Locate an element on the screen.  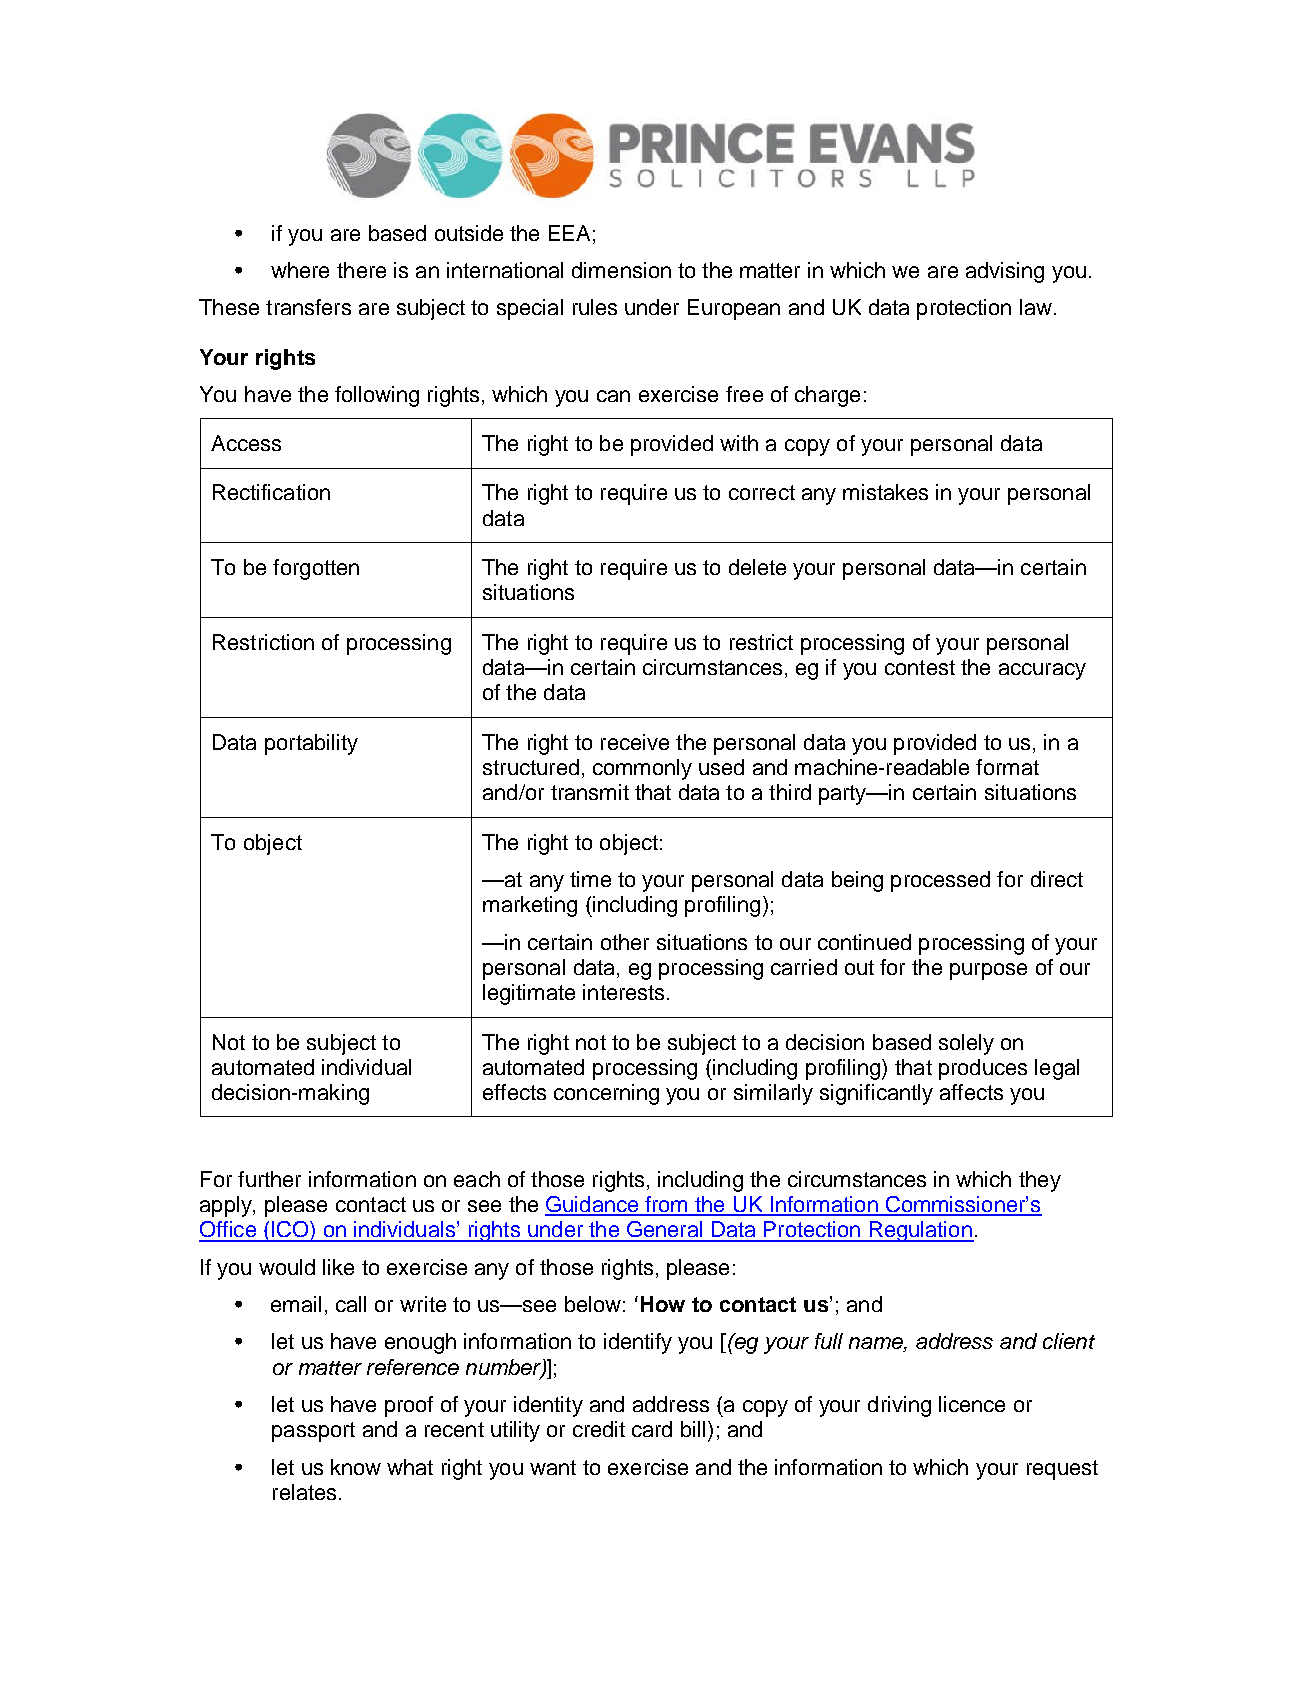
advising is located at coordinates (1005, 272).
